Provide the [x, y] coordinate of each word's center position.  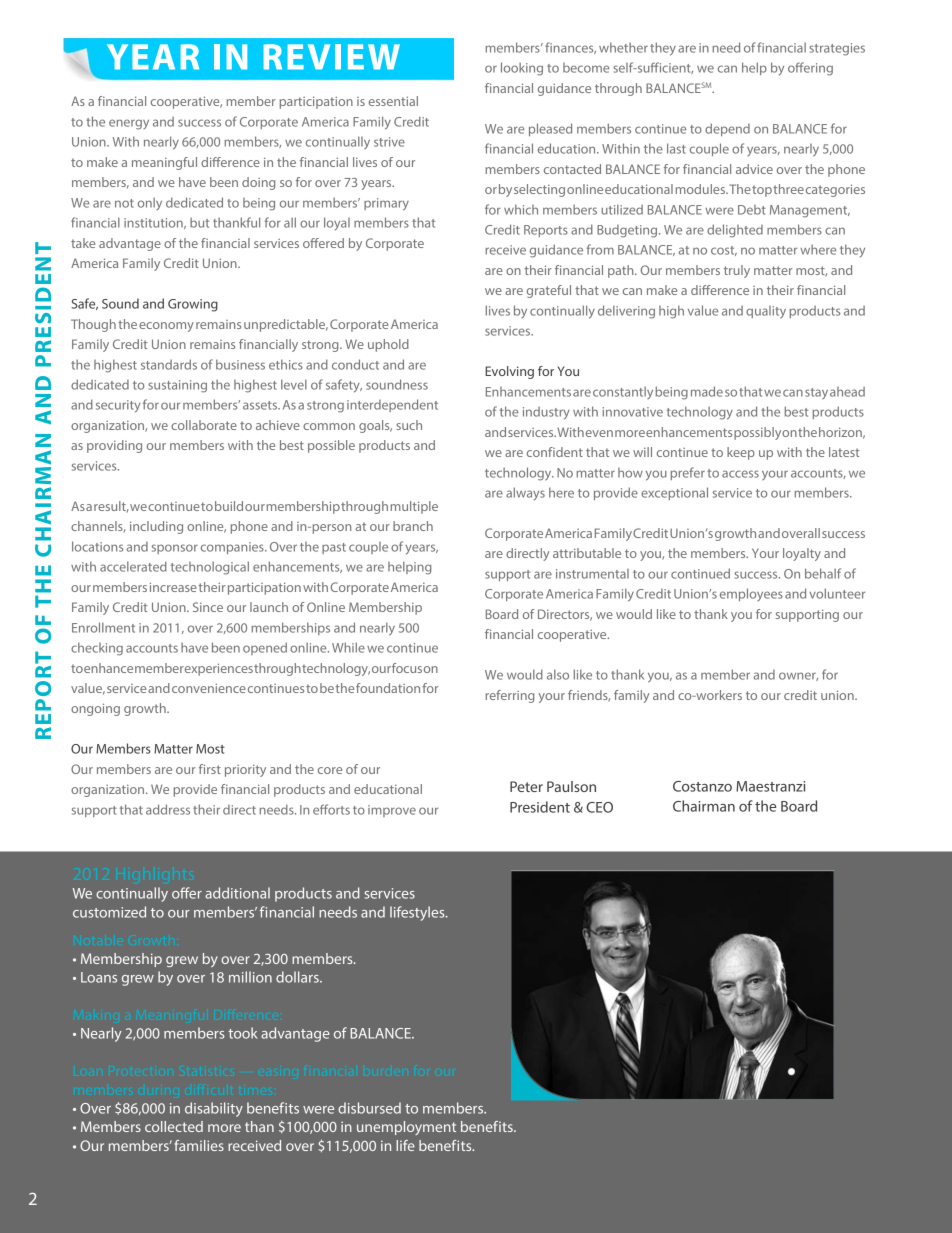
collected [174, 1126]
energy [129, 124]
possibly [757, 433]
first [210, 769]
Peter [526, 786]
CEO [599, 807]
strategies [837, 49]
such [409, 425]
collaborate [204, 425]
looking [522, 69]
